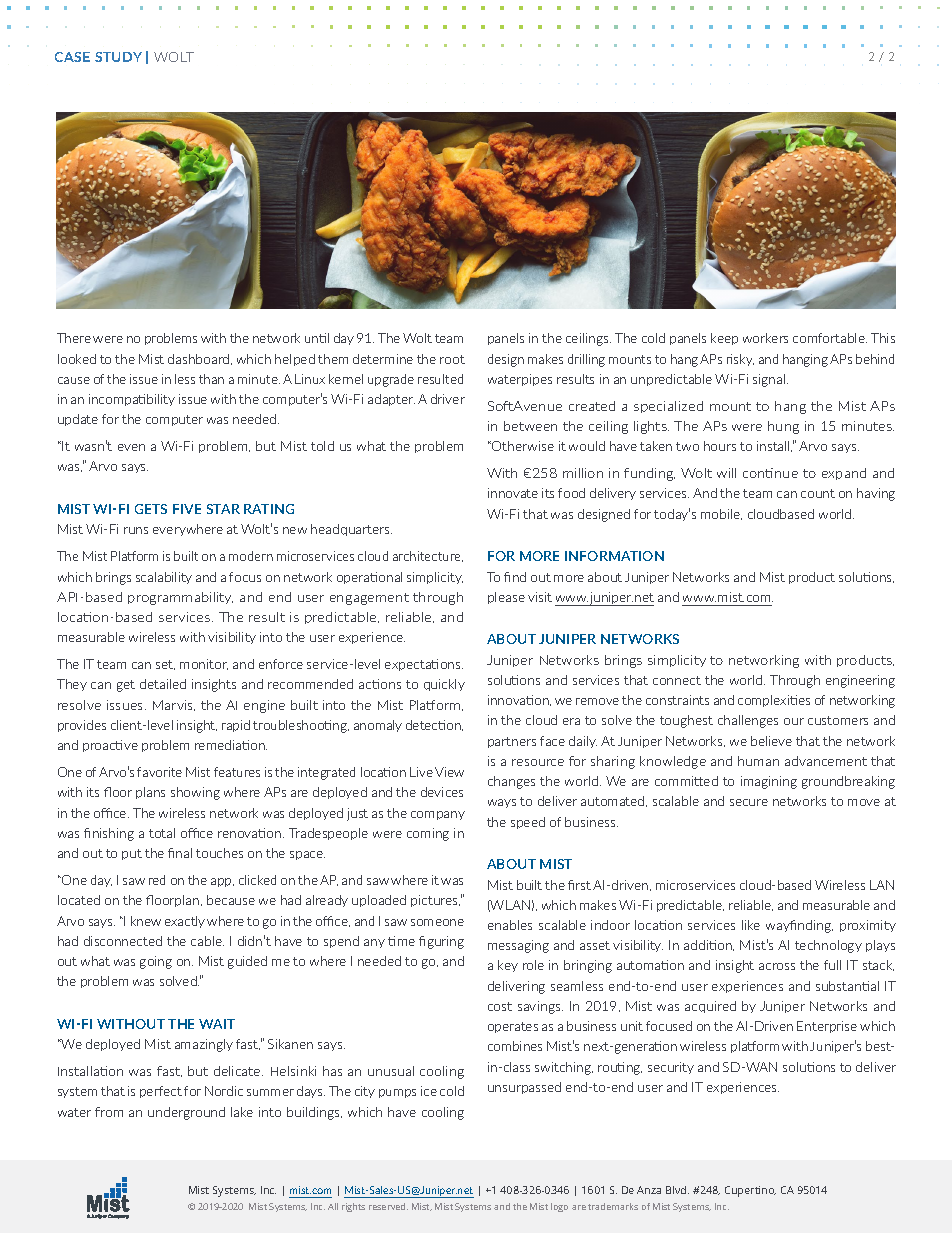 The image size is (952, 1233). Describe the element at coordinates (765, 338) in the screenshot. I see `workers` at that location.
